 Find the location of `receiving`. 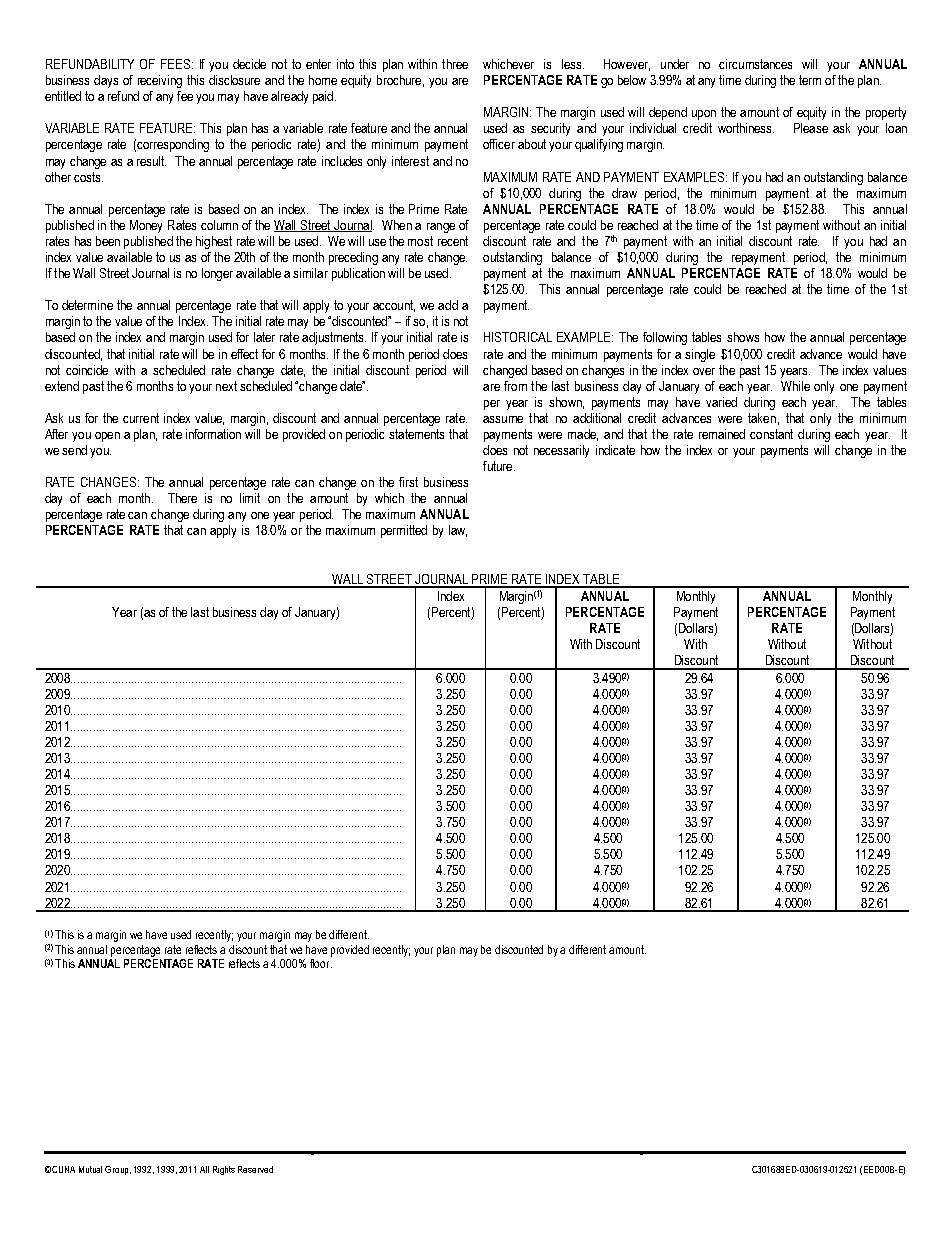

receiving is located at coordinates (160, 81).
